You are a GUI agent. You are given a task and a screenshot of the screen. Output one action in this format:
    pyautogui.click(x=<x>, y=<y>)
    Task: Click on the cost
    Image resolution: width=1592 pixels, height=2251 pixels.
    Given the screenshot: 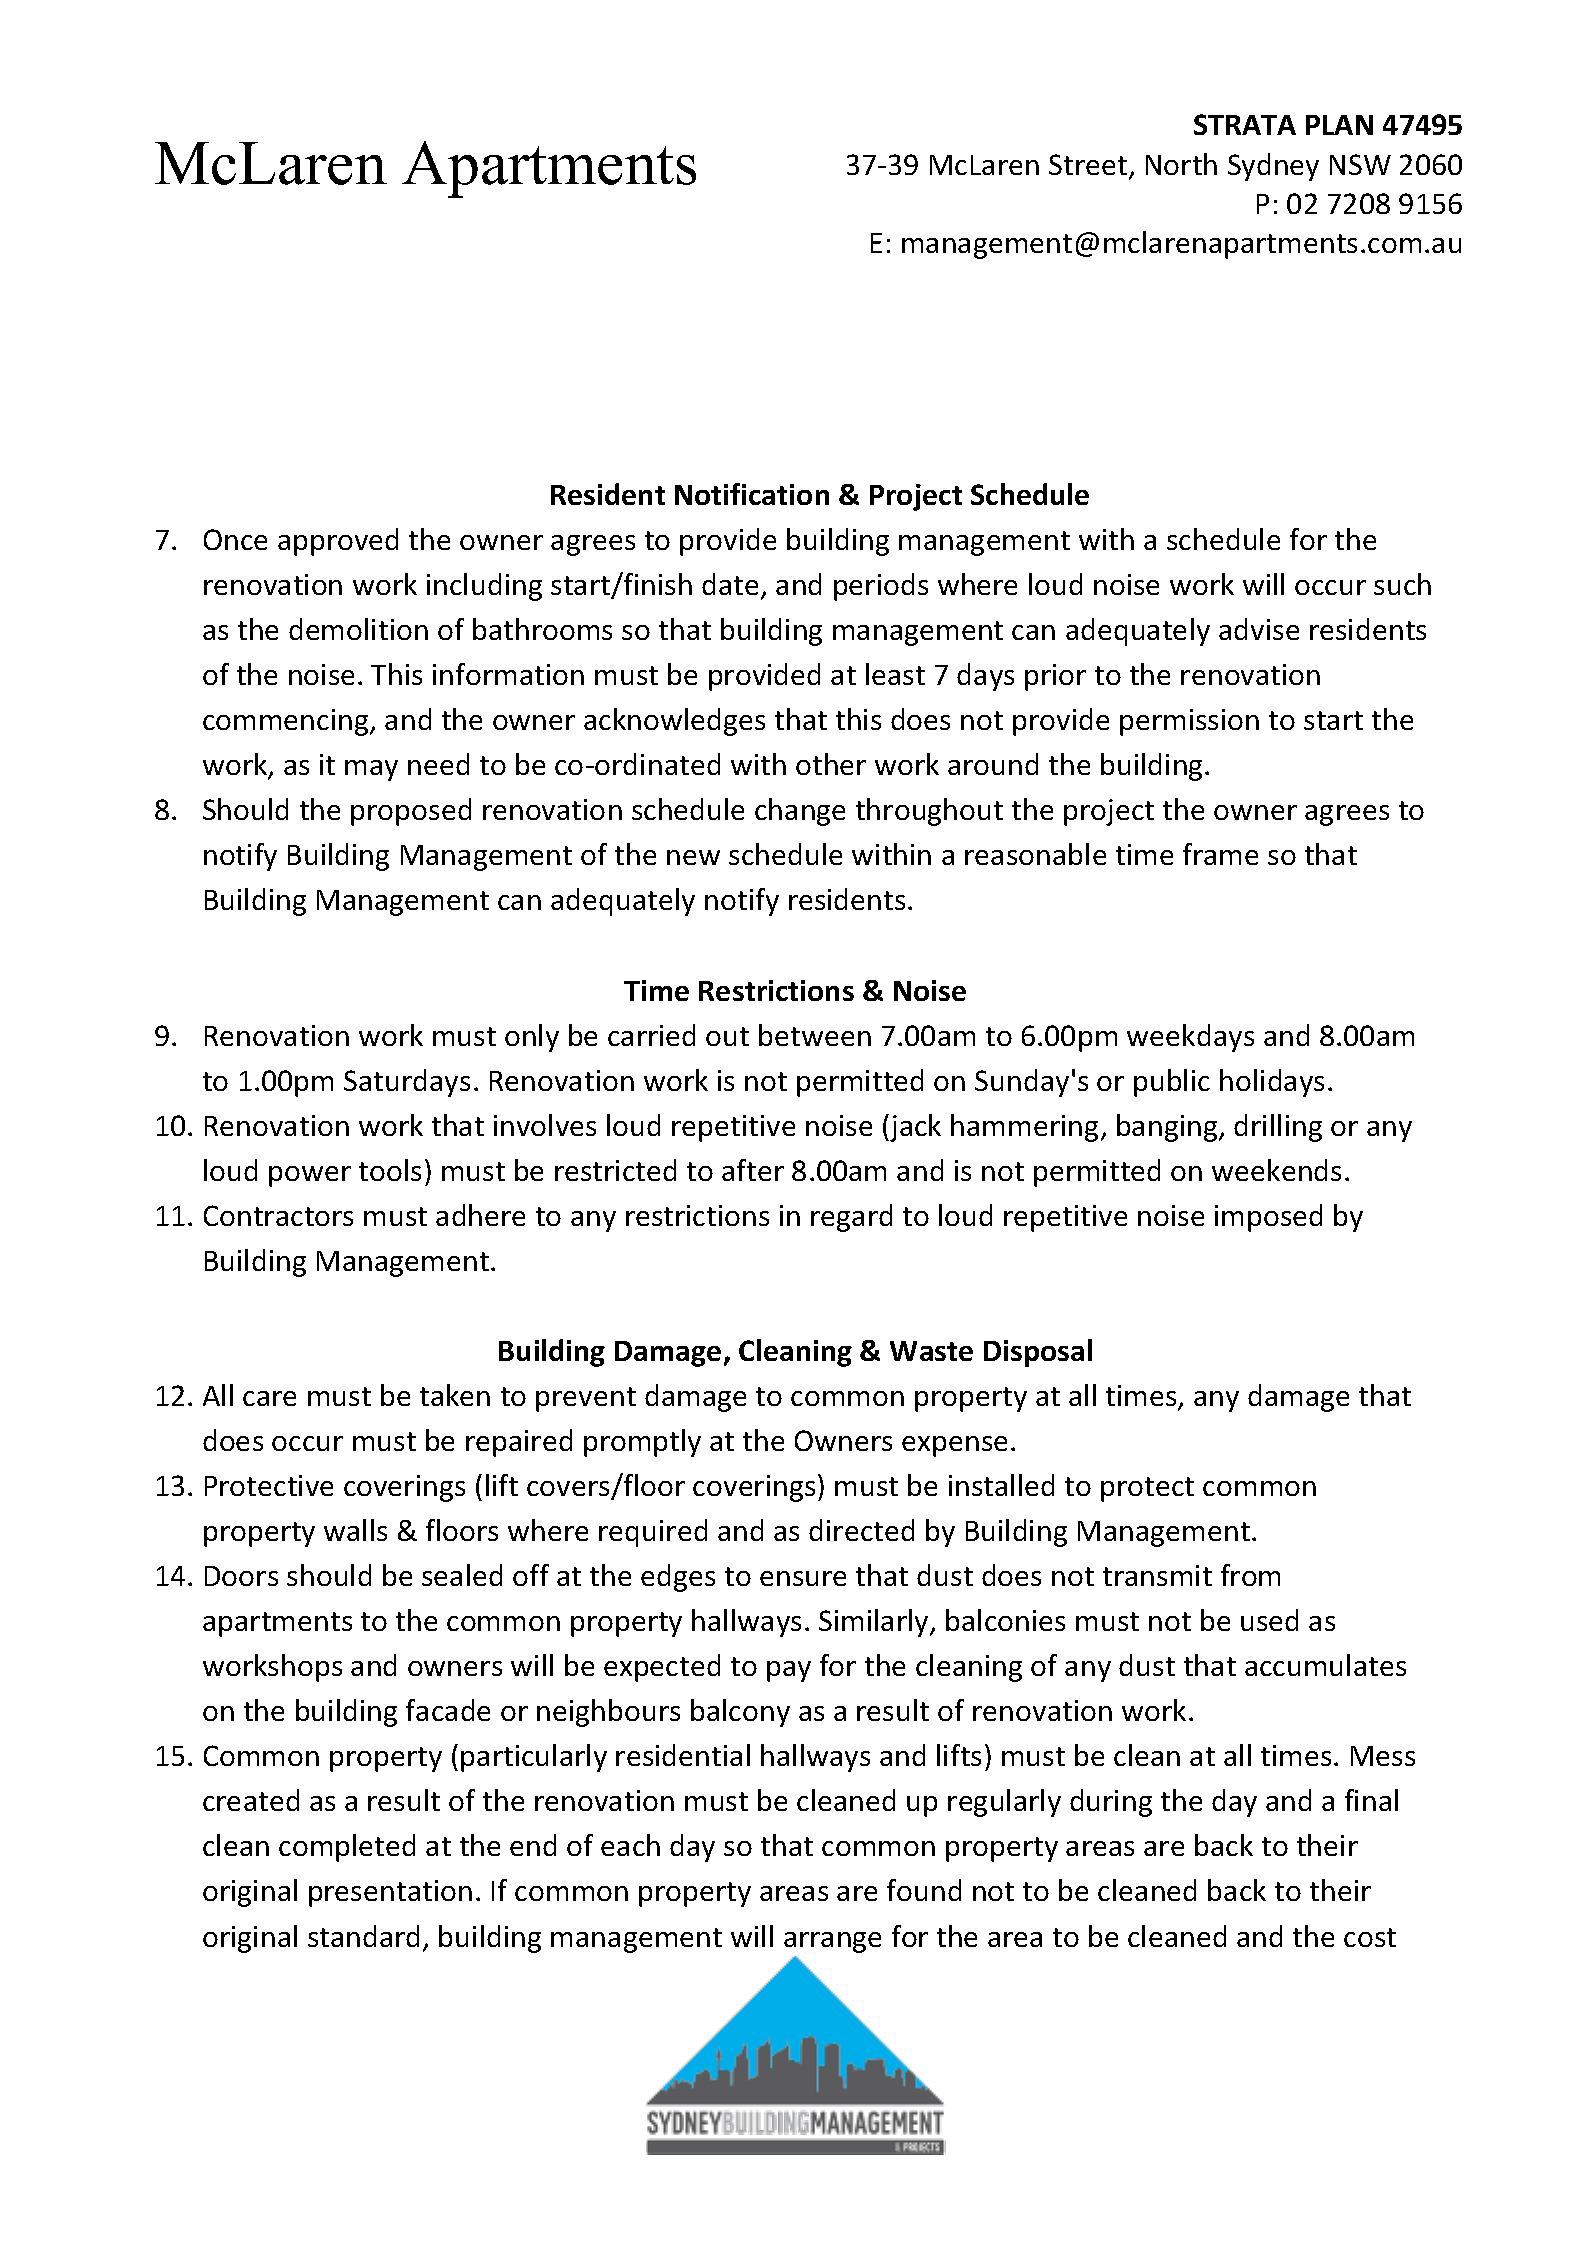 What is the action you would take?
    pyautogui.click(x=1370, y=1937)
